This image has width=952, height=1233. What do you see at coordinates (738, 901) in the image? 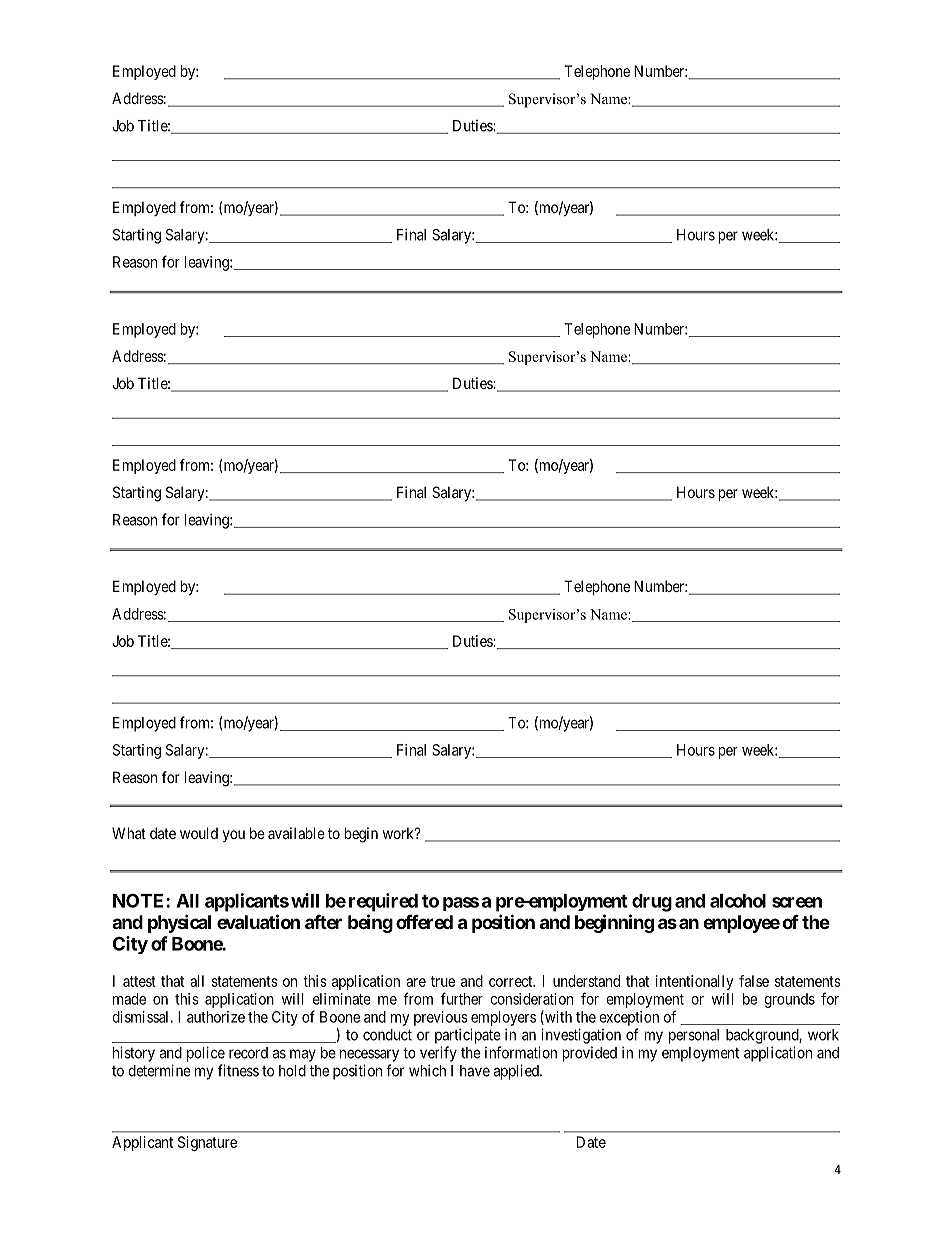
I see `alcohol` at bounding box center [738, 901].
